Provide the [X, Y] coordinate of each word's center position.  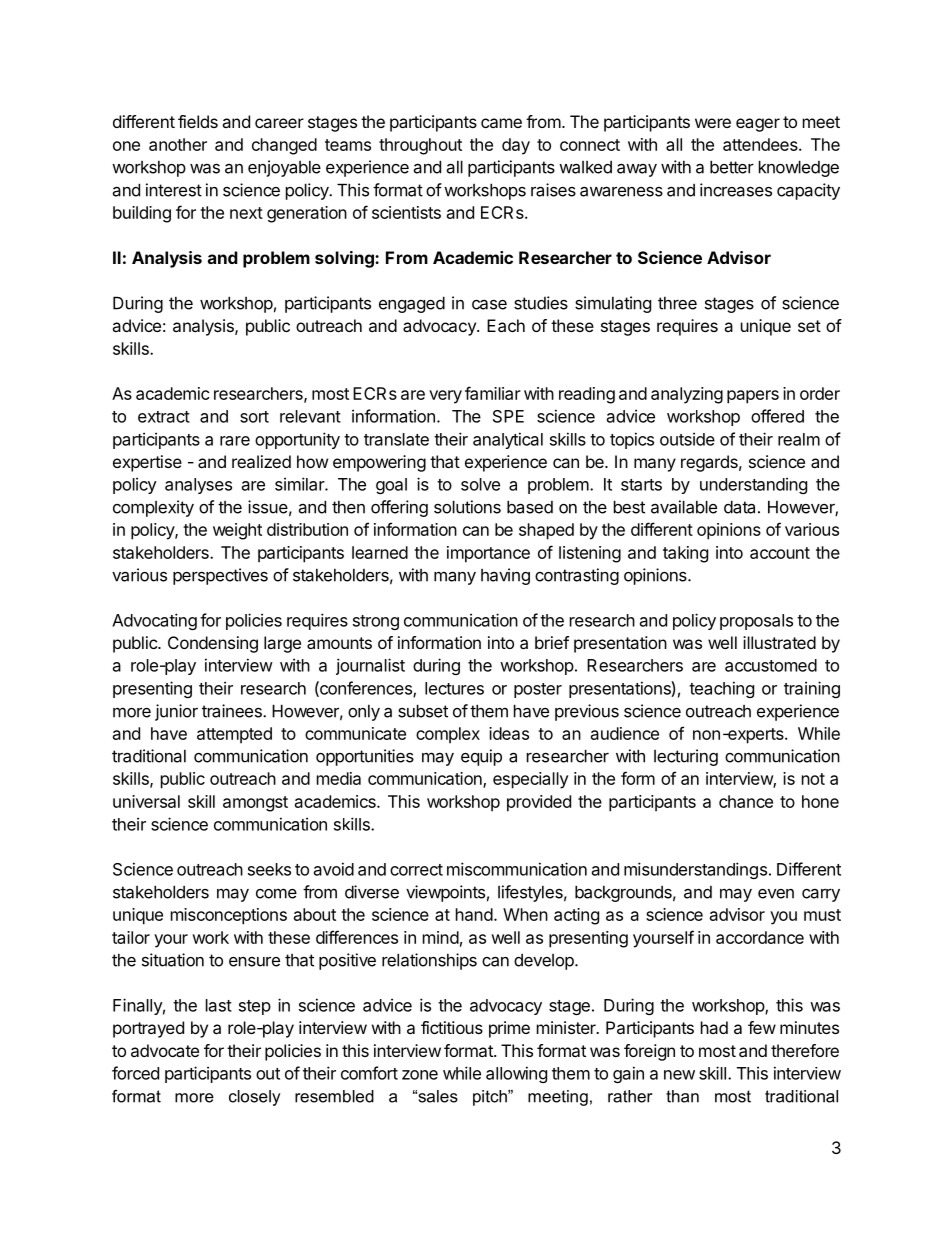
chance [746, 801]
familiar [493, 393]
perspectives [220, 576]
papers [753, 397]
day [516, 146]
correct [416, 870]
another [178, 144]
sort [254, 417]
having [505, 576]
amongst [255, 804]
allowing [516, 1074]
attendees [761, 144]
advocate [165, 1050]
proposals [756, 622]
